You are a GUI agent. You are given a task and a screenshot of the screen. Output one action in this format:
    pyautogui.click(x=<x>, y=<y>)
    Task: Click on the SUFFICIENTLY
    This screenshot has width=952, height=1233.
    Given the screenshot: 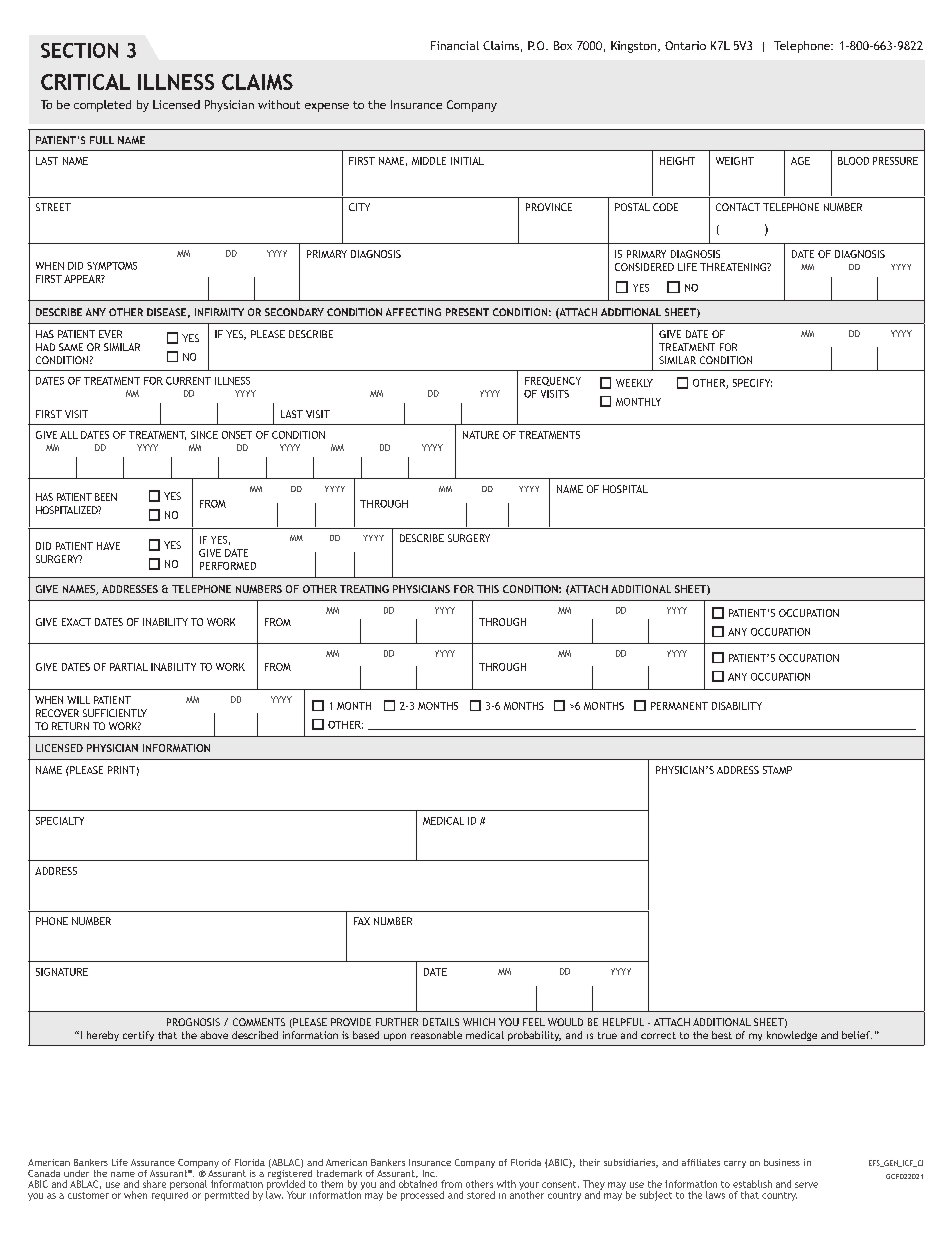 What is the action you would take?
    pyautogui.click(x=115, y=713)
